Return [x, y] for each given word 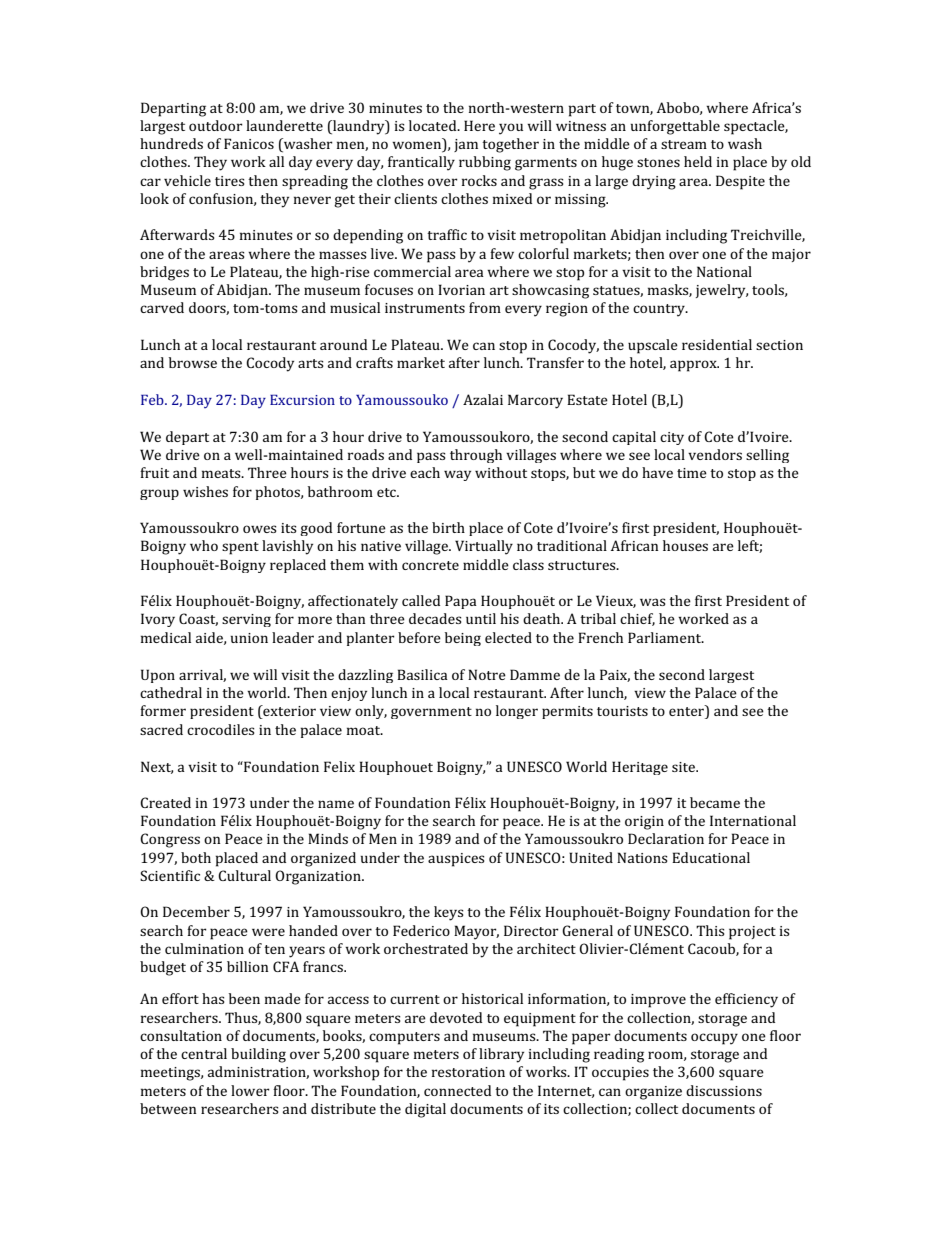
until [481, 618]
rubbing [485, 163]
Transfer [555, 362]
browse [193, 362]
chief [637, 619]
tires [230, 181]
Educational [711, 857]
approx [694, 366]
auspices [456, 860]
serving [246, 620]
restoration [468, 1072]
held [698, 161]
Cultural [244, 875]
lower [250, 1090]
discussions [724, 1090]
